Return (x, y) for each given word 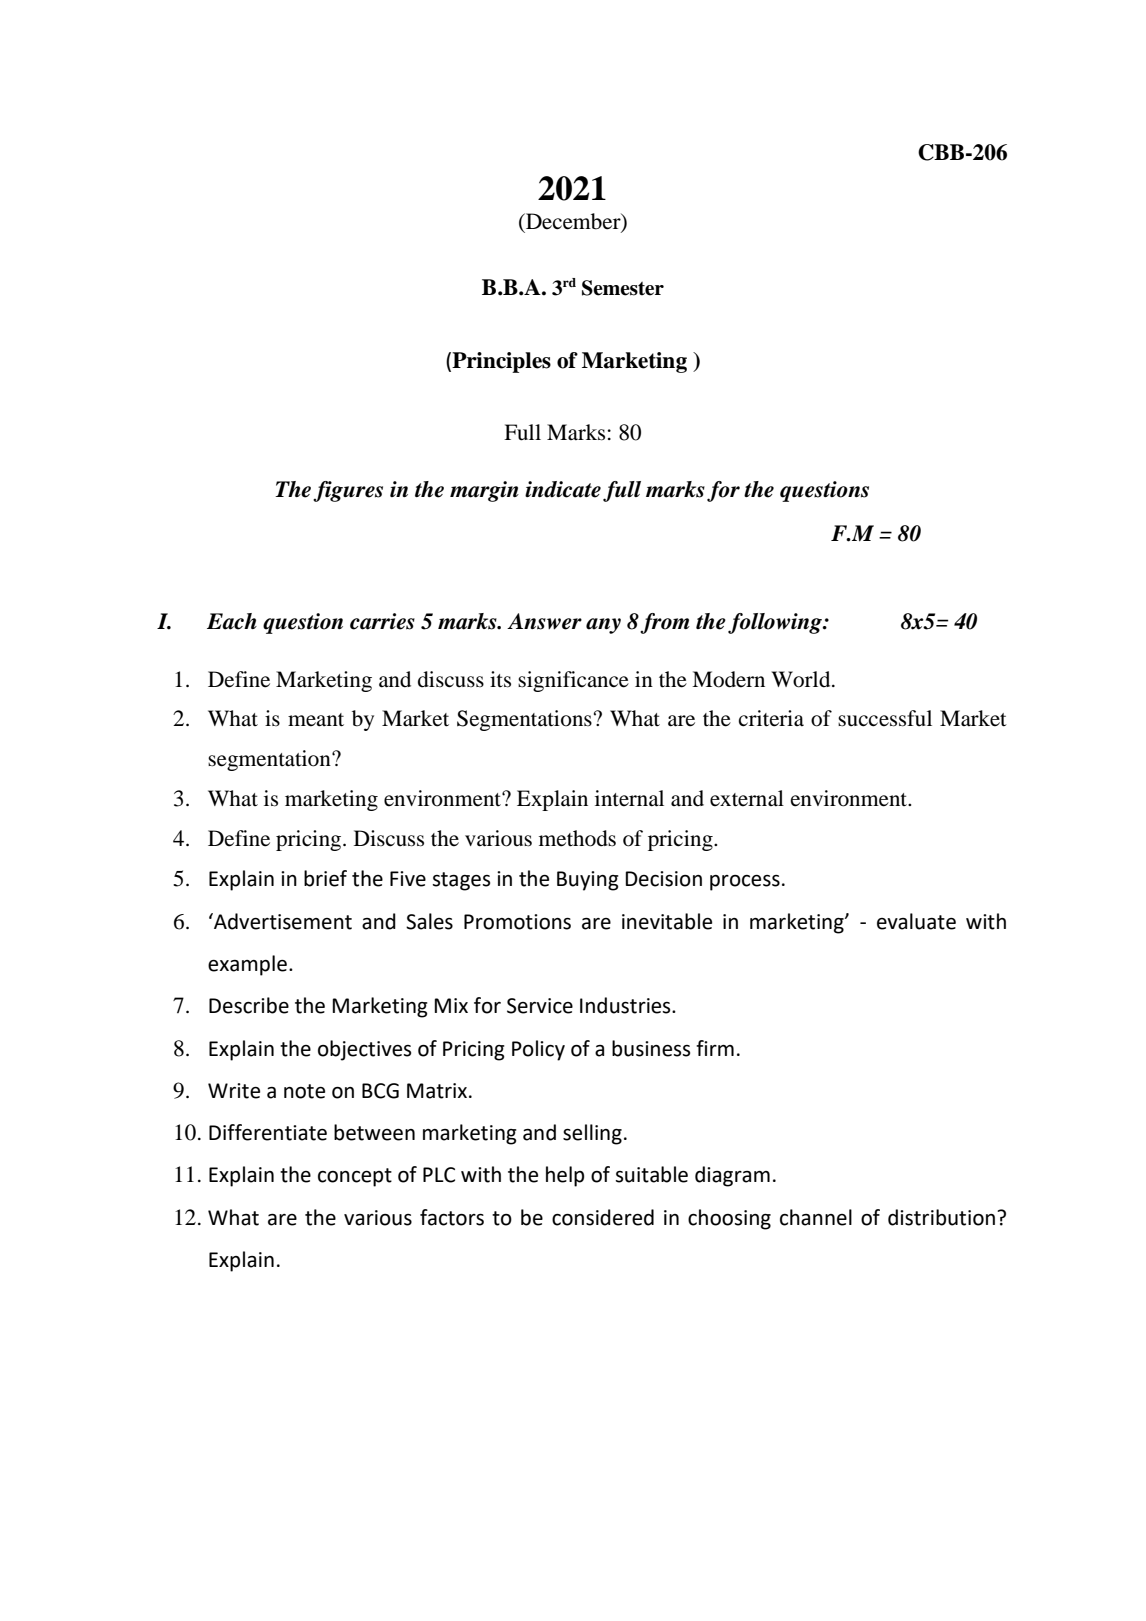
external (747, 798)
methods (577, 838)
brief (325, 878)
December (573, 222)
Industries (626, 1005)
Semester (623, 288)
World (802, 679)
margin (484, 491)
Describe (249, 1005)
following (776, 623)
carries (382, 621)
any (603, 626)
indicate (563, 489)
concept (355, 1177)
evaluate (916, 921)
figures (348, 491)
